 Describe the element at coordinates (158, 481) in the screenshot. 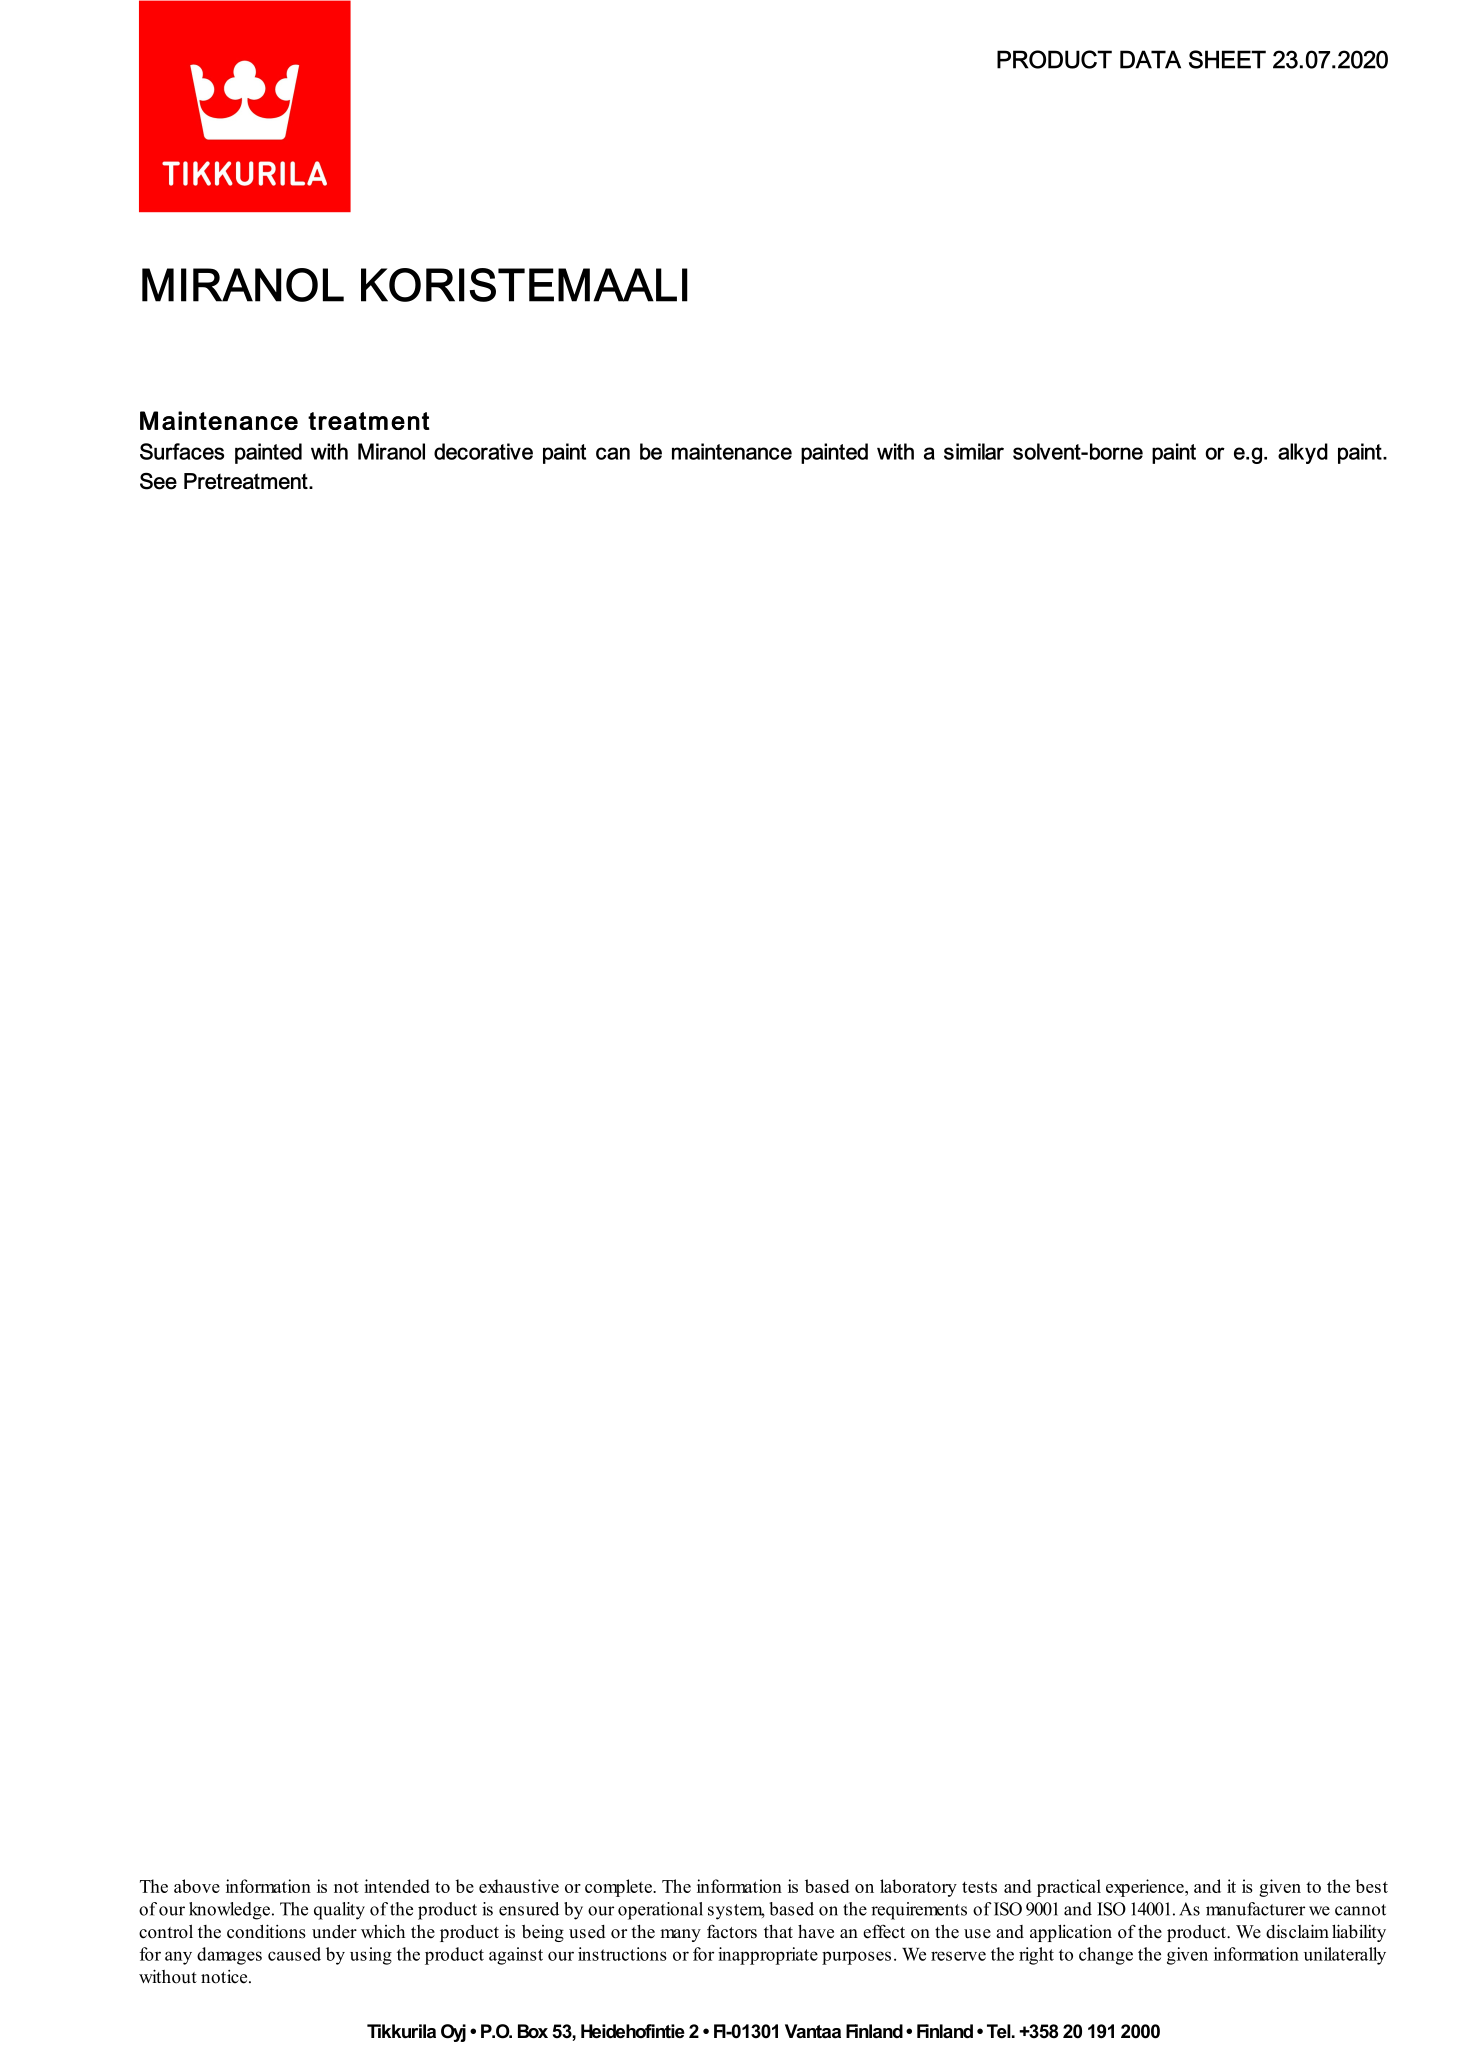

I see `See` at that location.
